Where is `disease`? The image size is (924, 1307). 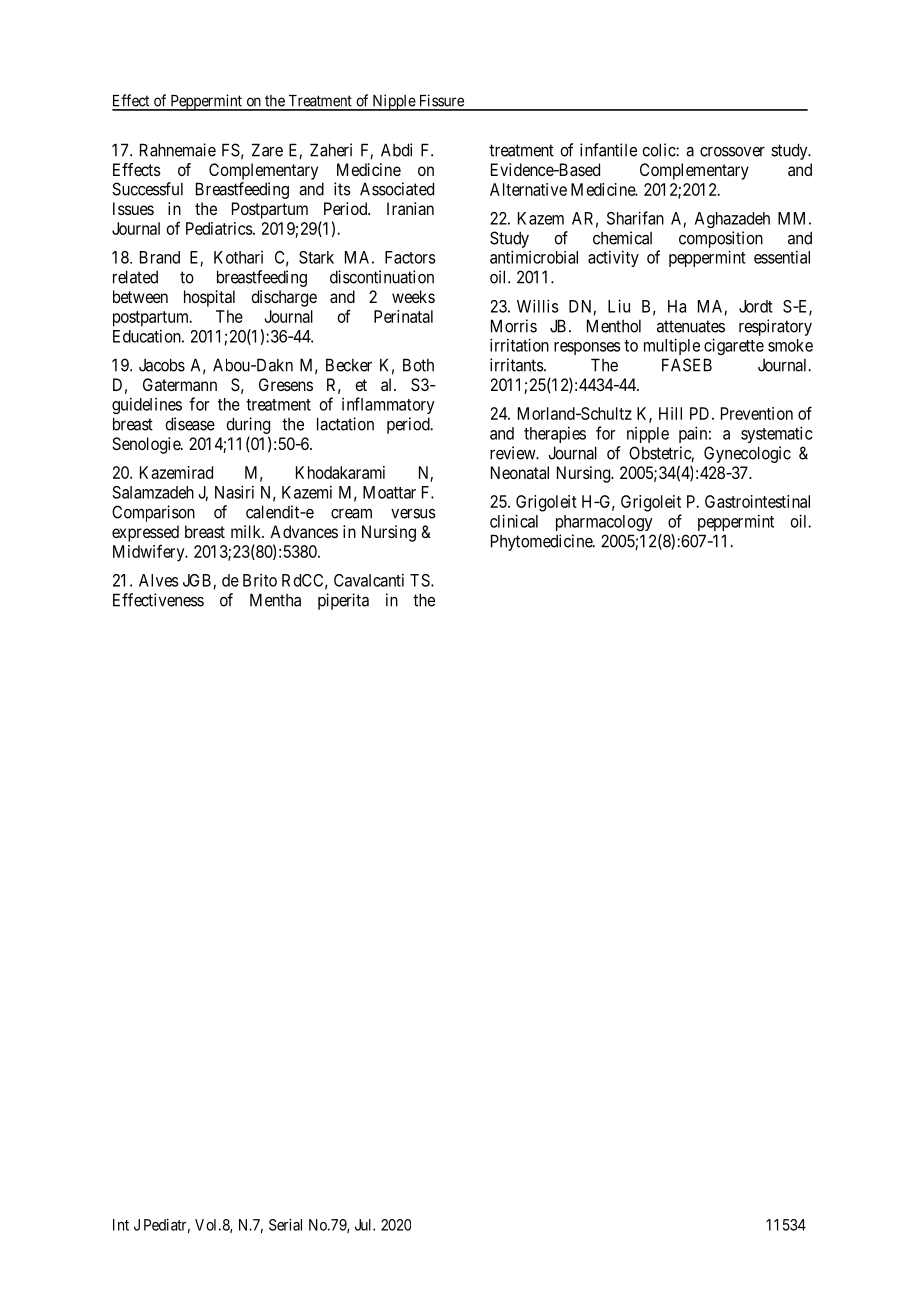 disease is located at coordinates (190, 424).
